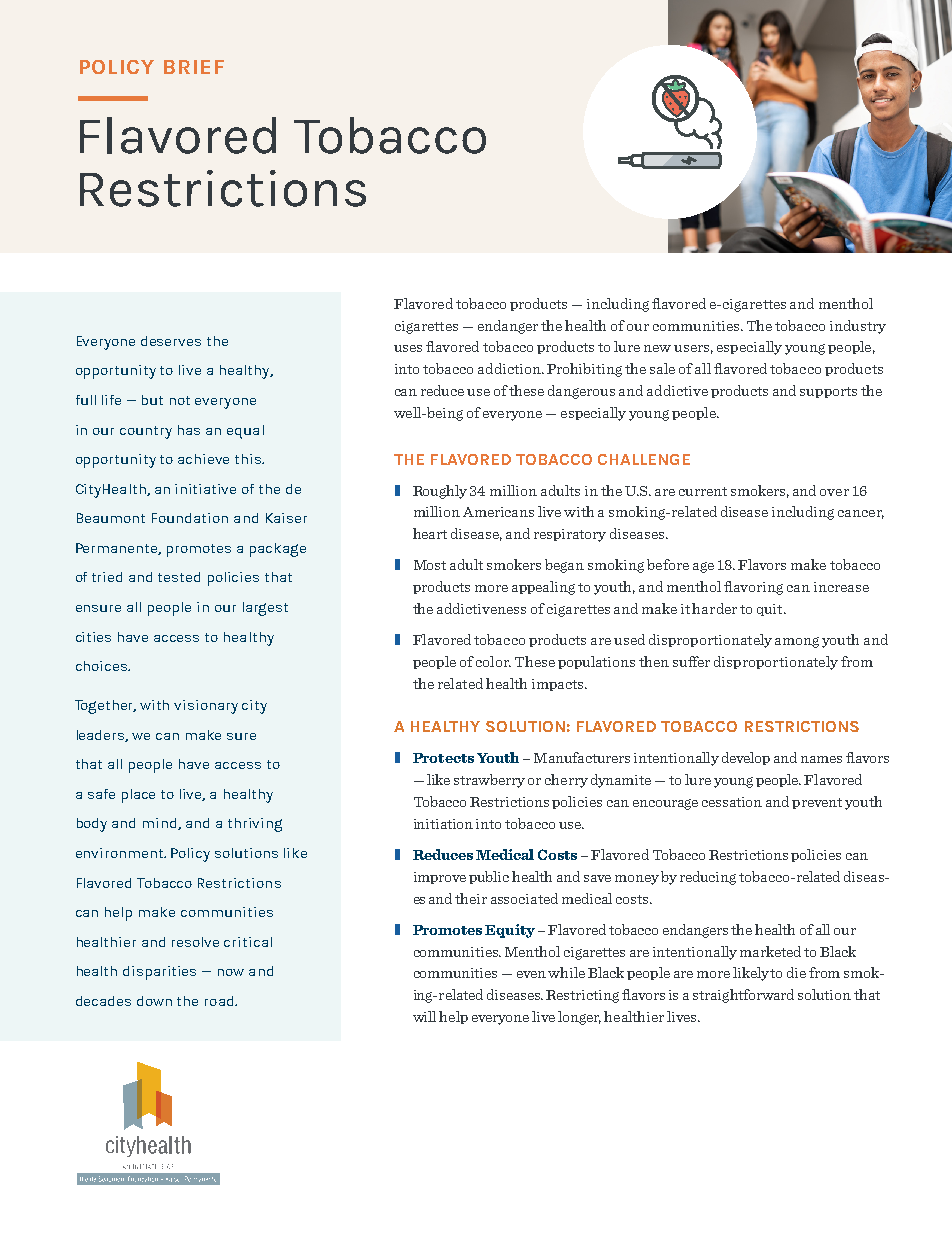 The height and width of the screenshot is (1233, 952). What do you see at coordinates (743, 996) in the screenshot?
I see `straightforward` at bounding box center [743, 996].
